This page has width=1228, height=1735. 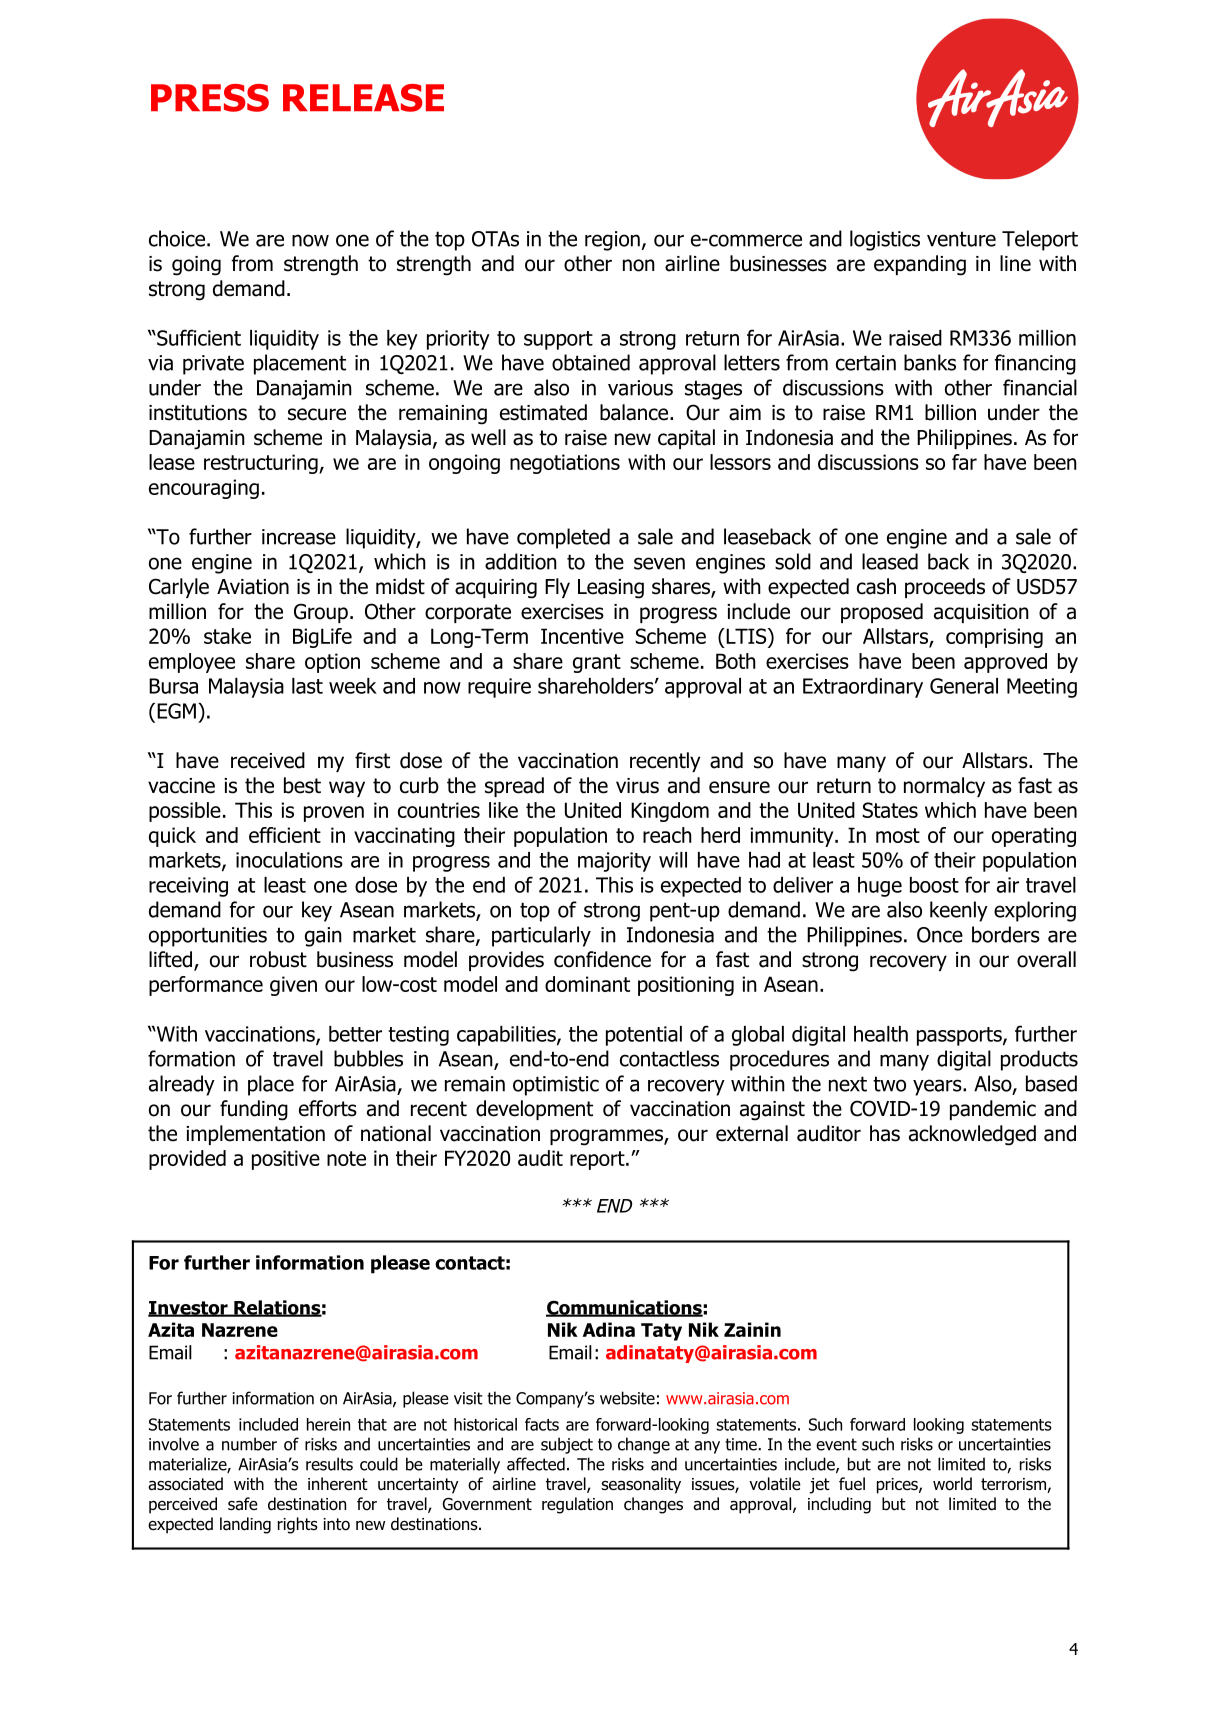 What do you see at coordinates (944, 787) in the page?
I see `normalcy` at bounding box center [944, 787].
